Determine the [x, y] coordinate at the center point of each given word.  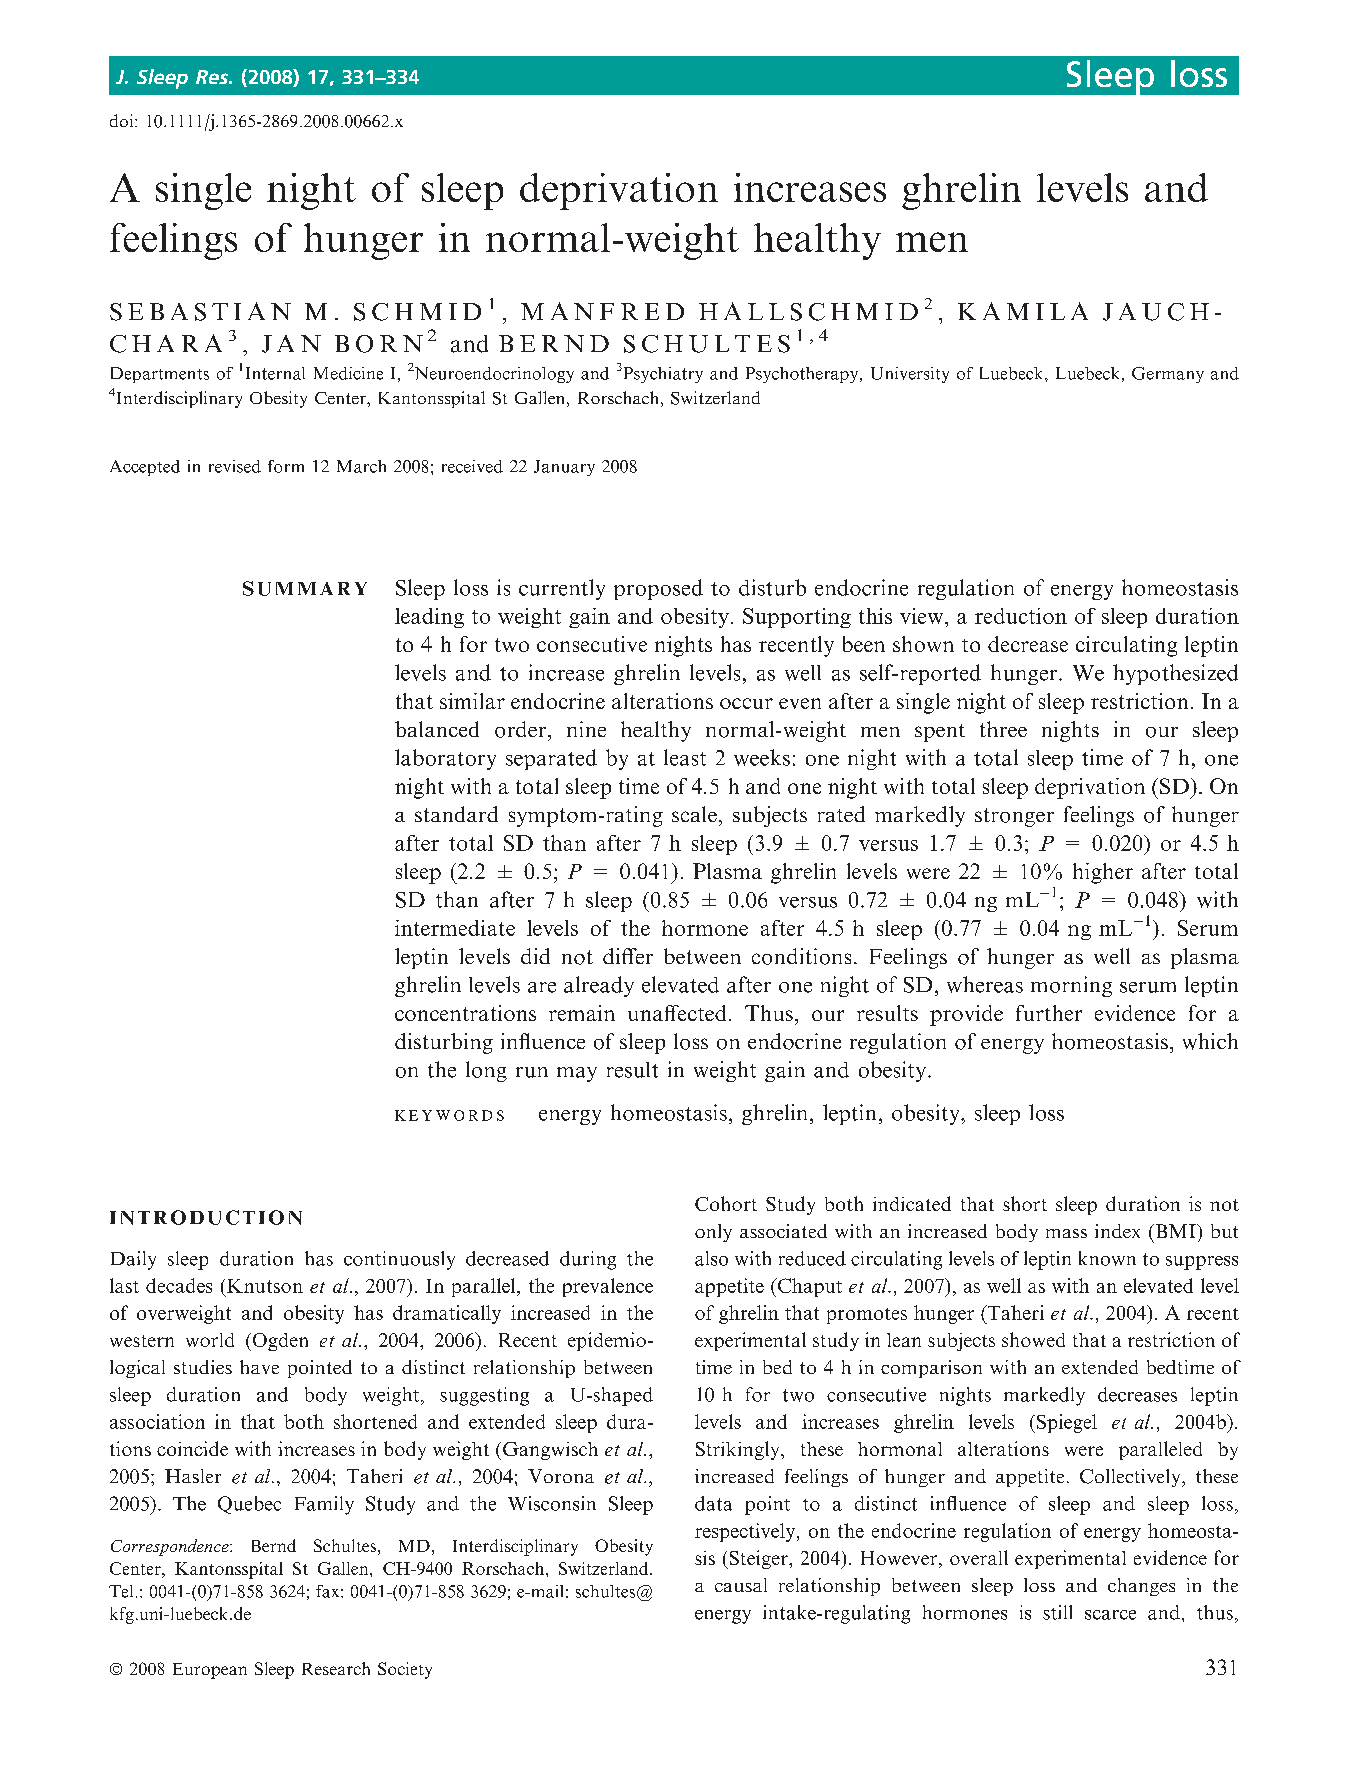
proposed [658, 589]
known [1107, 1258]
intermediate [455, 928]
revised [235, 466]
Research [336, 1668]
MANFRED [602, 311]
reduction [1021, 616]
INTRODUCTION [206, 1217]
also [711, 1258]
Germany [1168, 375]
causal [741, 1585]
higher [1103, 873]
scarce [1110, 1615]
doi [123, 120]
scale [694, 814]
